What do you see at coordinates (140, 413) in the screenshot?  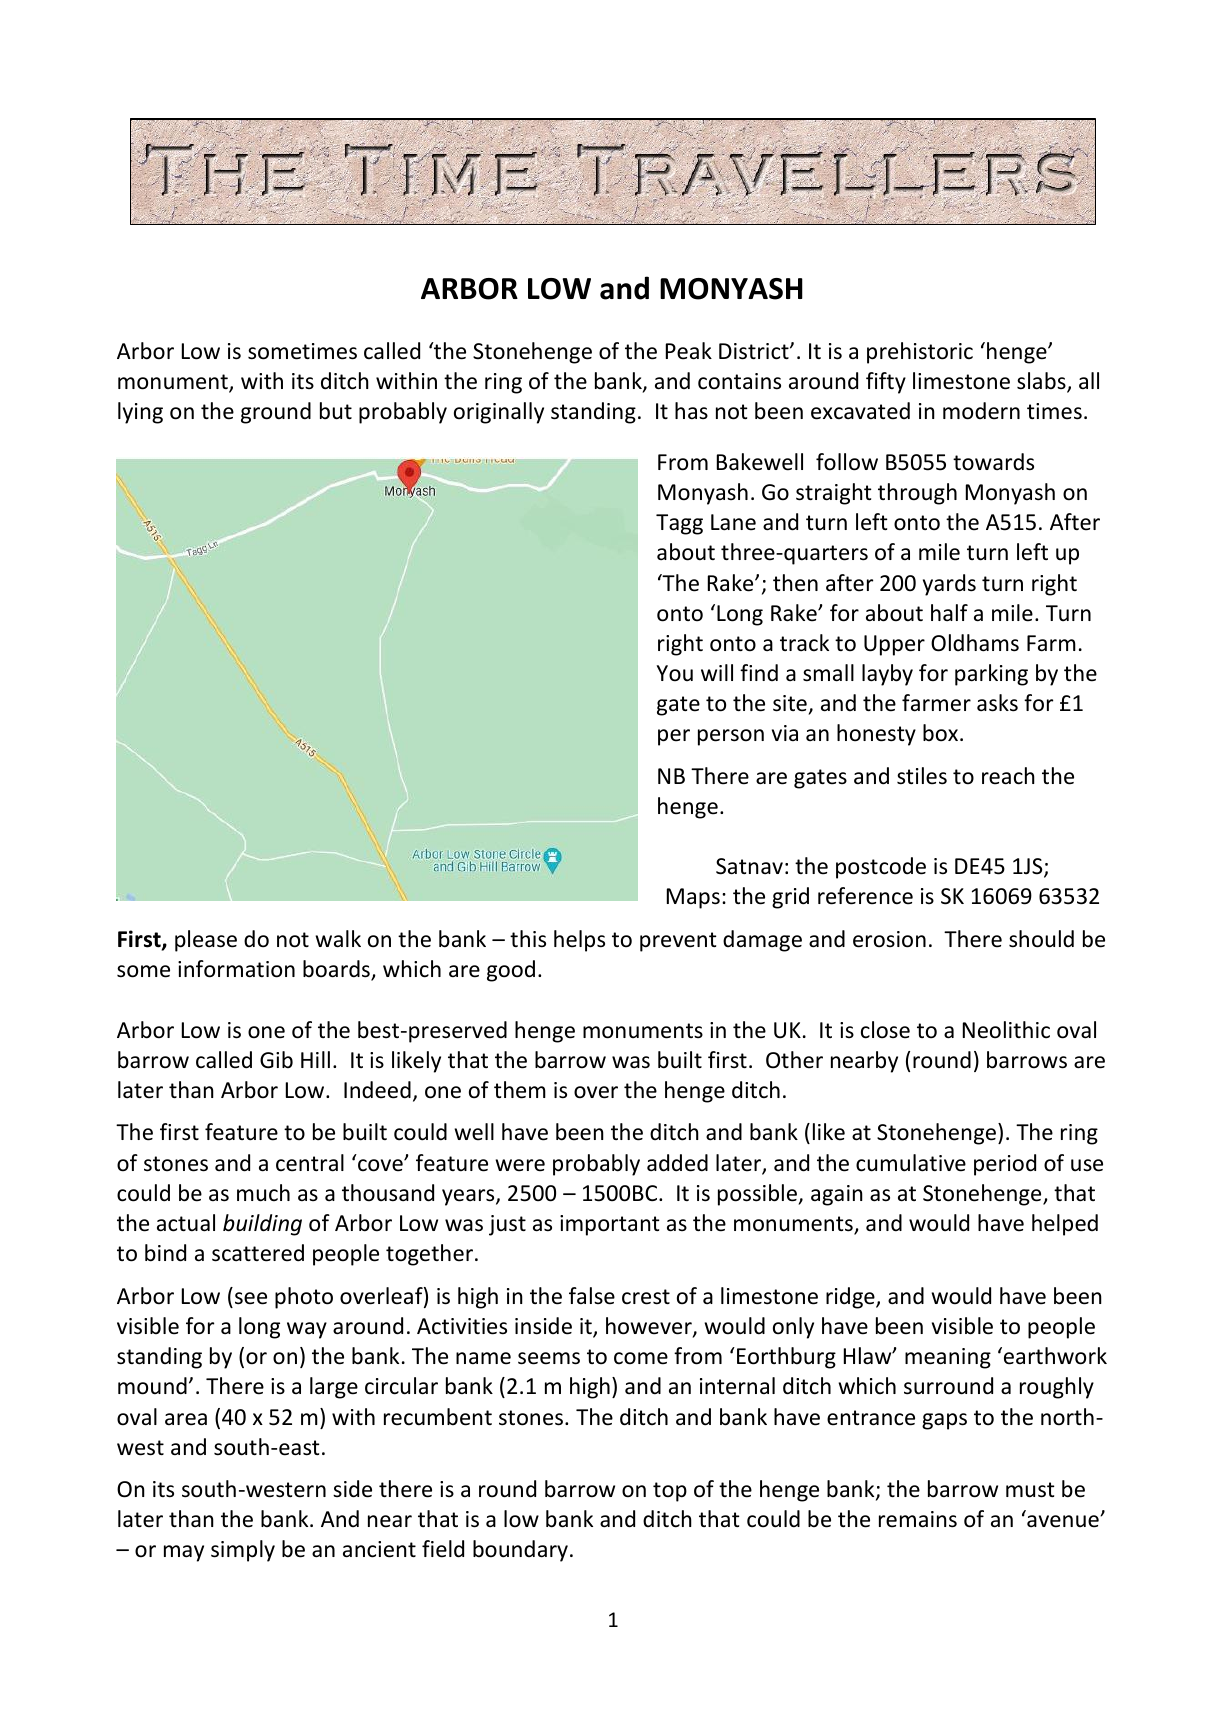 I see `lying` at bounding box center [140, 413].
